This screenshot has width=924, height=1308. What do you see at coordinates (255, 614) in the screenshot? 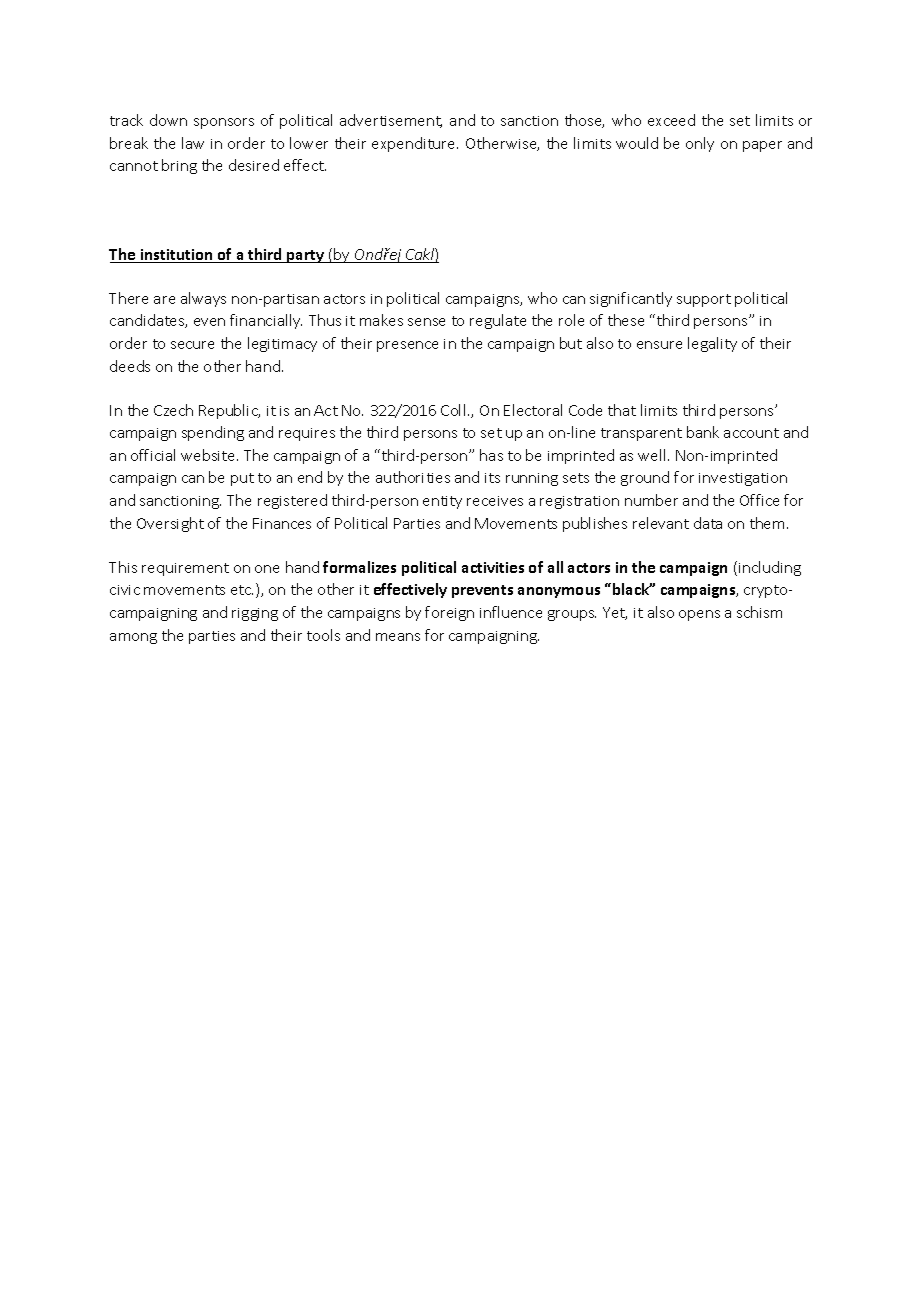
I see `rigging` at bounding box center [255, 614].
